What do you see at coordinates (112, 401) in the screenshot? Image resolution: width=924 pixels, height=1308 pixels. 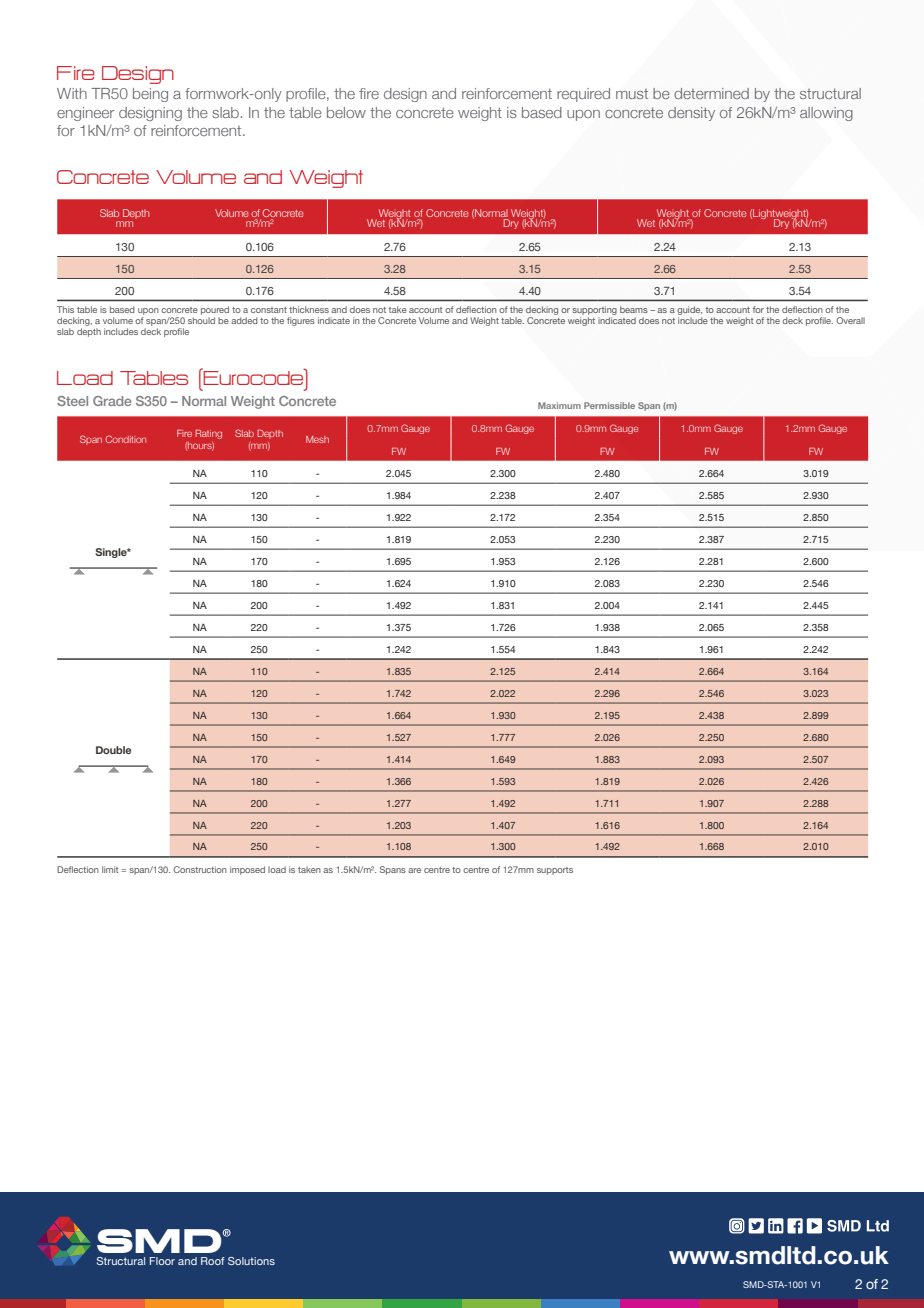 I see `Grade` at bounding box center [112, 401].
